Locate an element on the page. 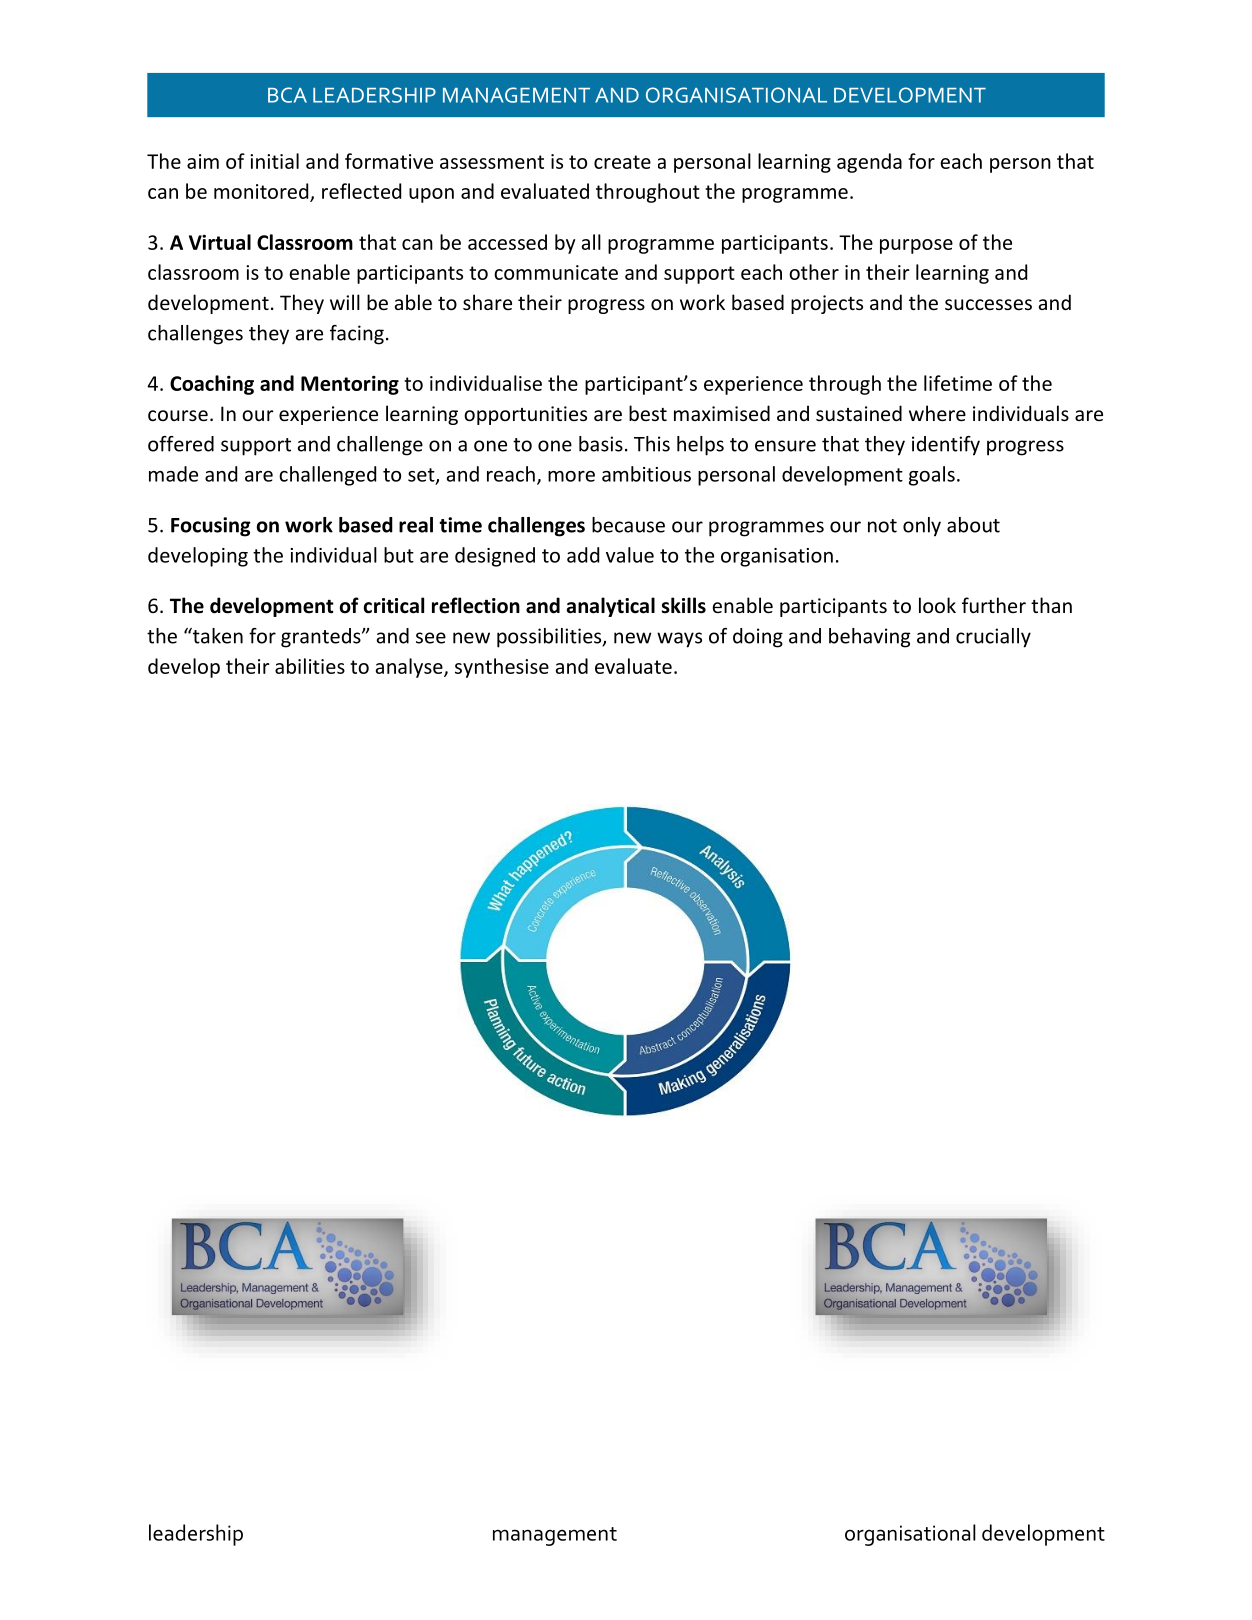  where is located at coordinates (937, 413).
